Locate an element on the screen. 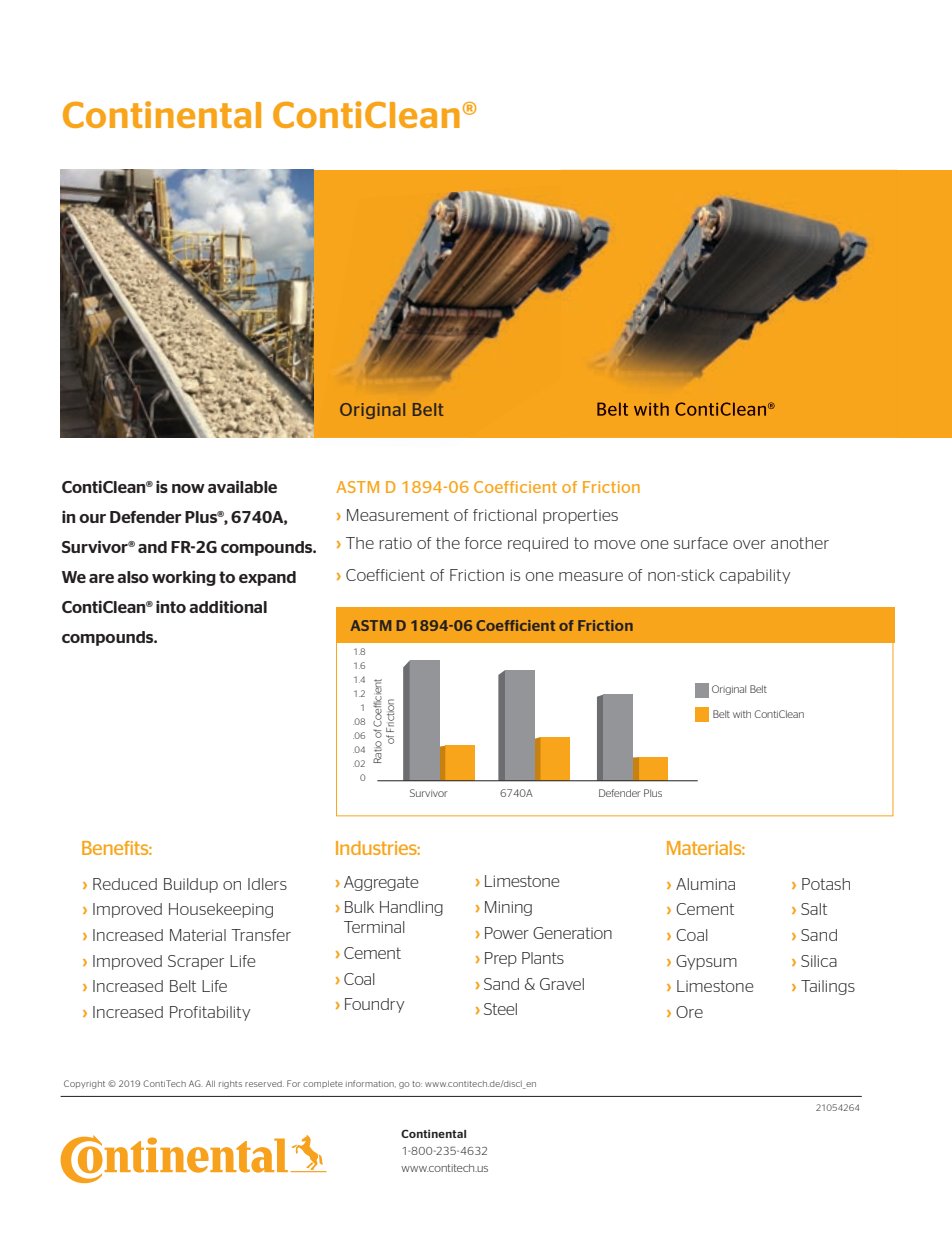 This screenshot has width=952, height=1233. over is located at coordinates (749, 544).
